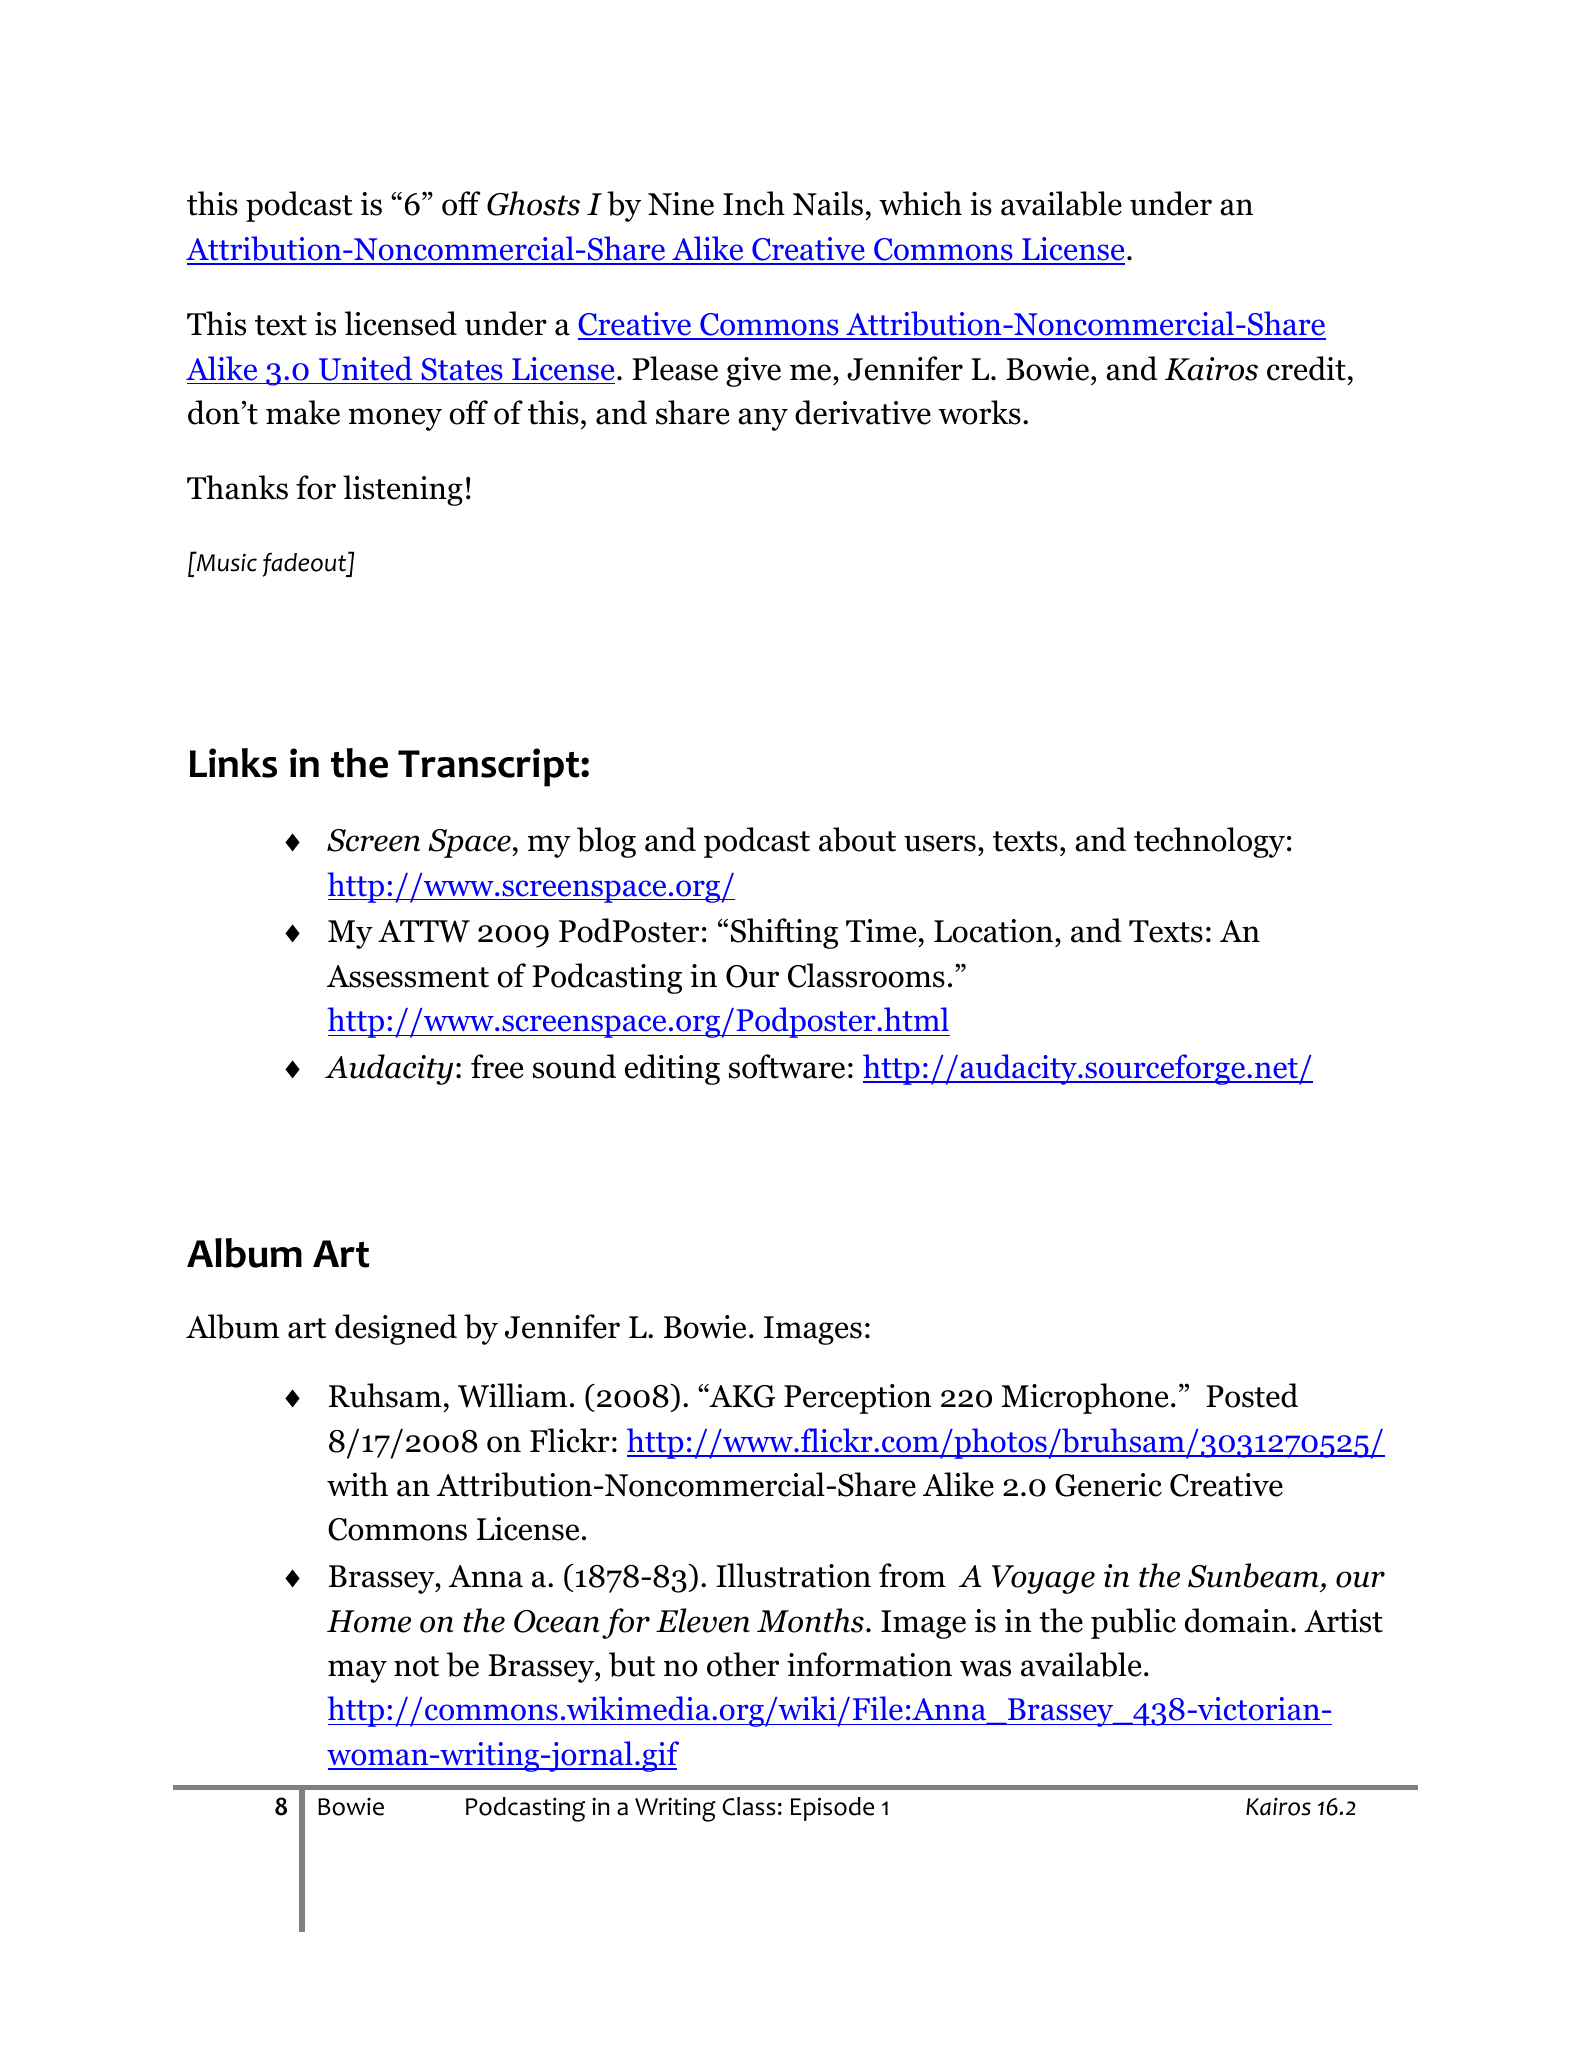 The width and height of the document is (1591, 2059). Describe the element at coordinates (396, 1329) in the document. I see `designed` at that location.
